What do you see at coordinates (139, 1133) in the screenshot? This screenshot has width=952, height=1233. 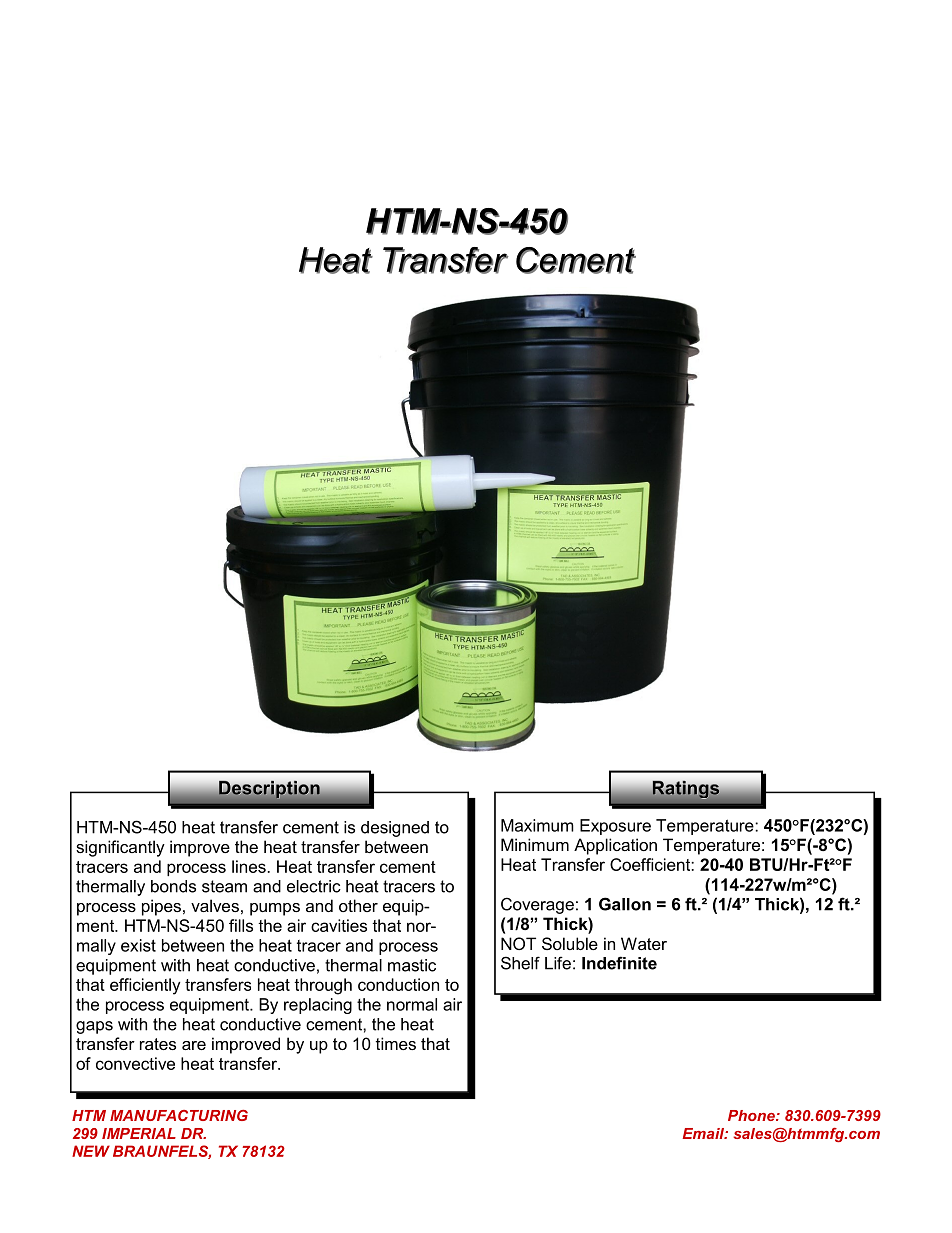 I see `IMPERIAL` at bounding box center [139, 1133].
